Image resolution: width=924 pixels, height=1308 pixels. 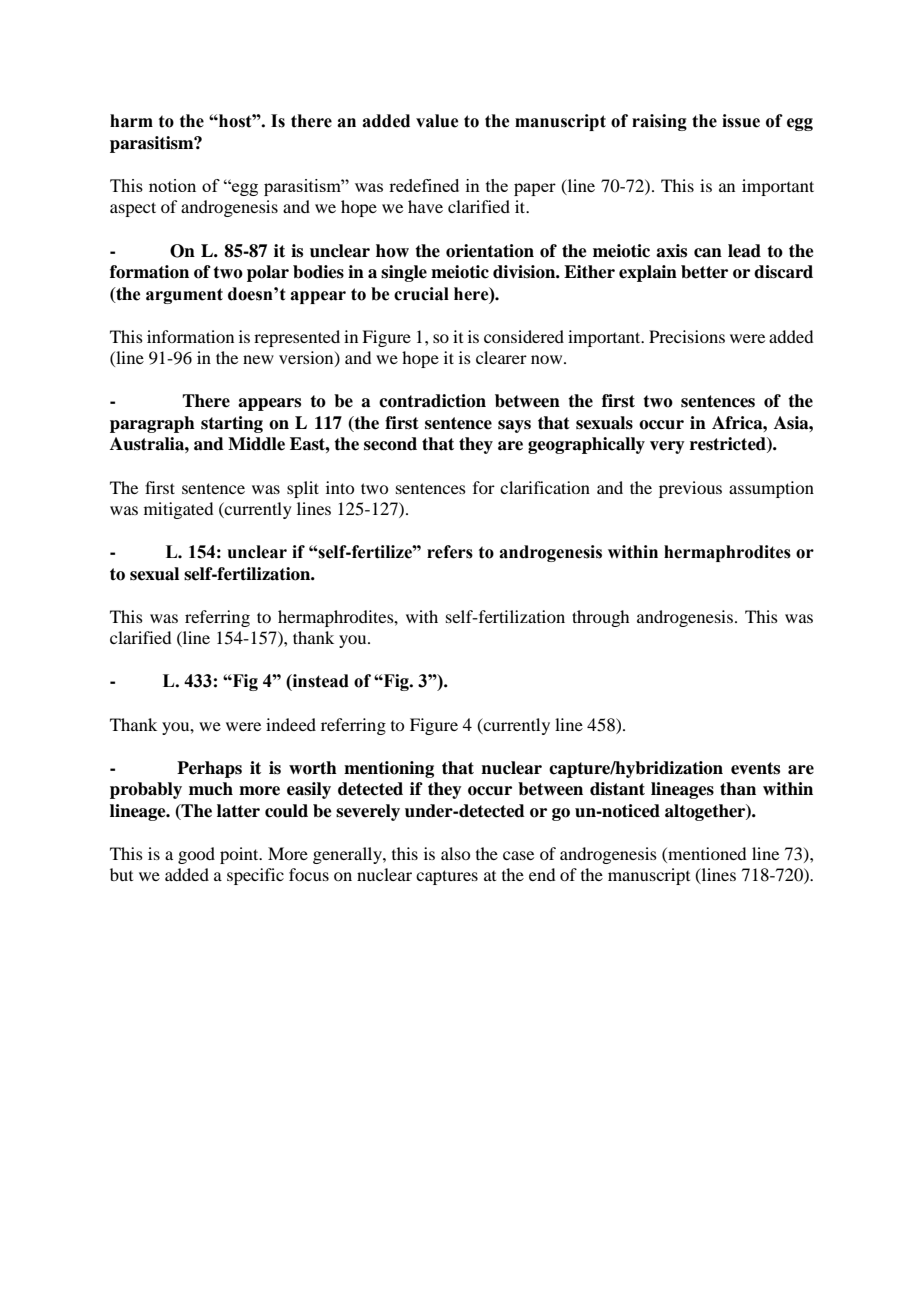 I want to click on also, so click(x=455, y=853).
